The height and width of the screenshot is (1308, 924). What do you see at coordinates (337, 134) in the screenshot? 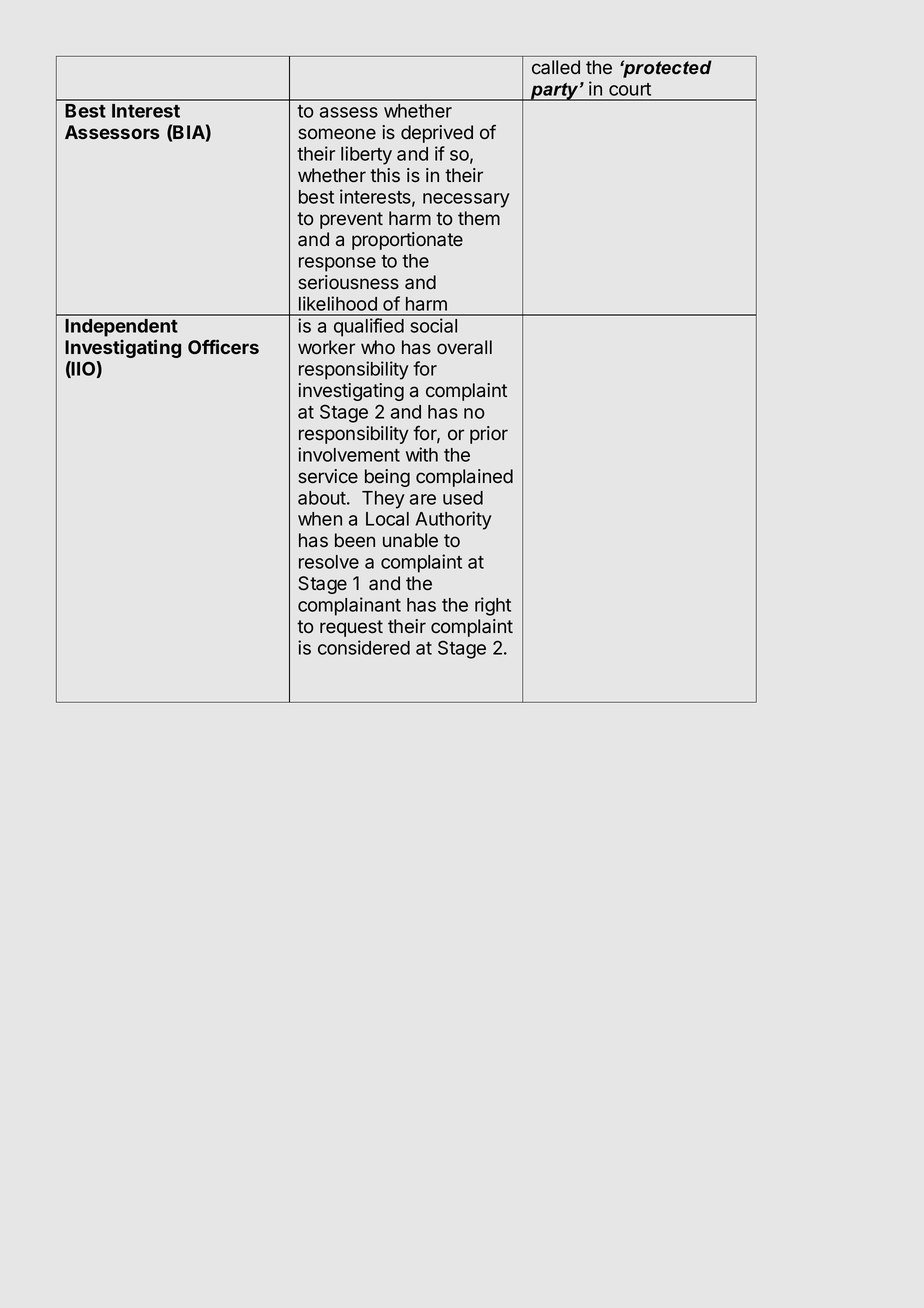
I see `someone` at bounding box center [337, 134].
